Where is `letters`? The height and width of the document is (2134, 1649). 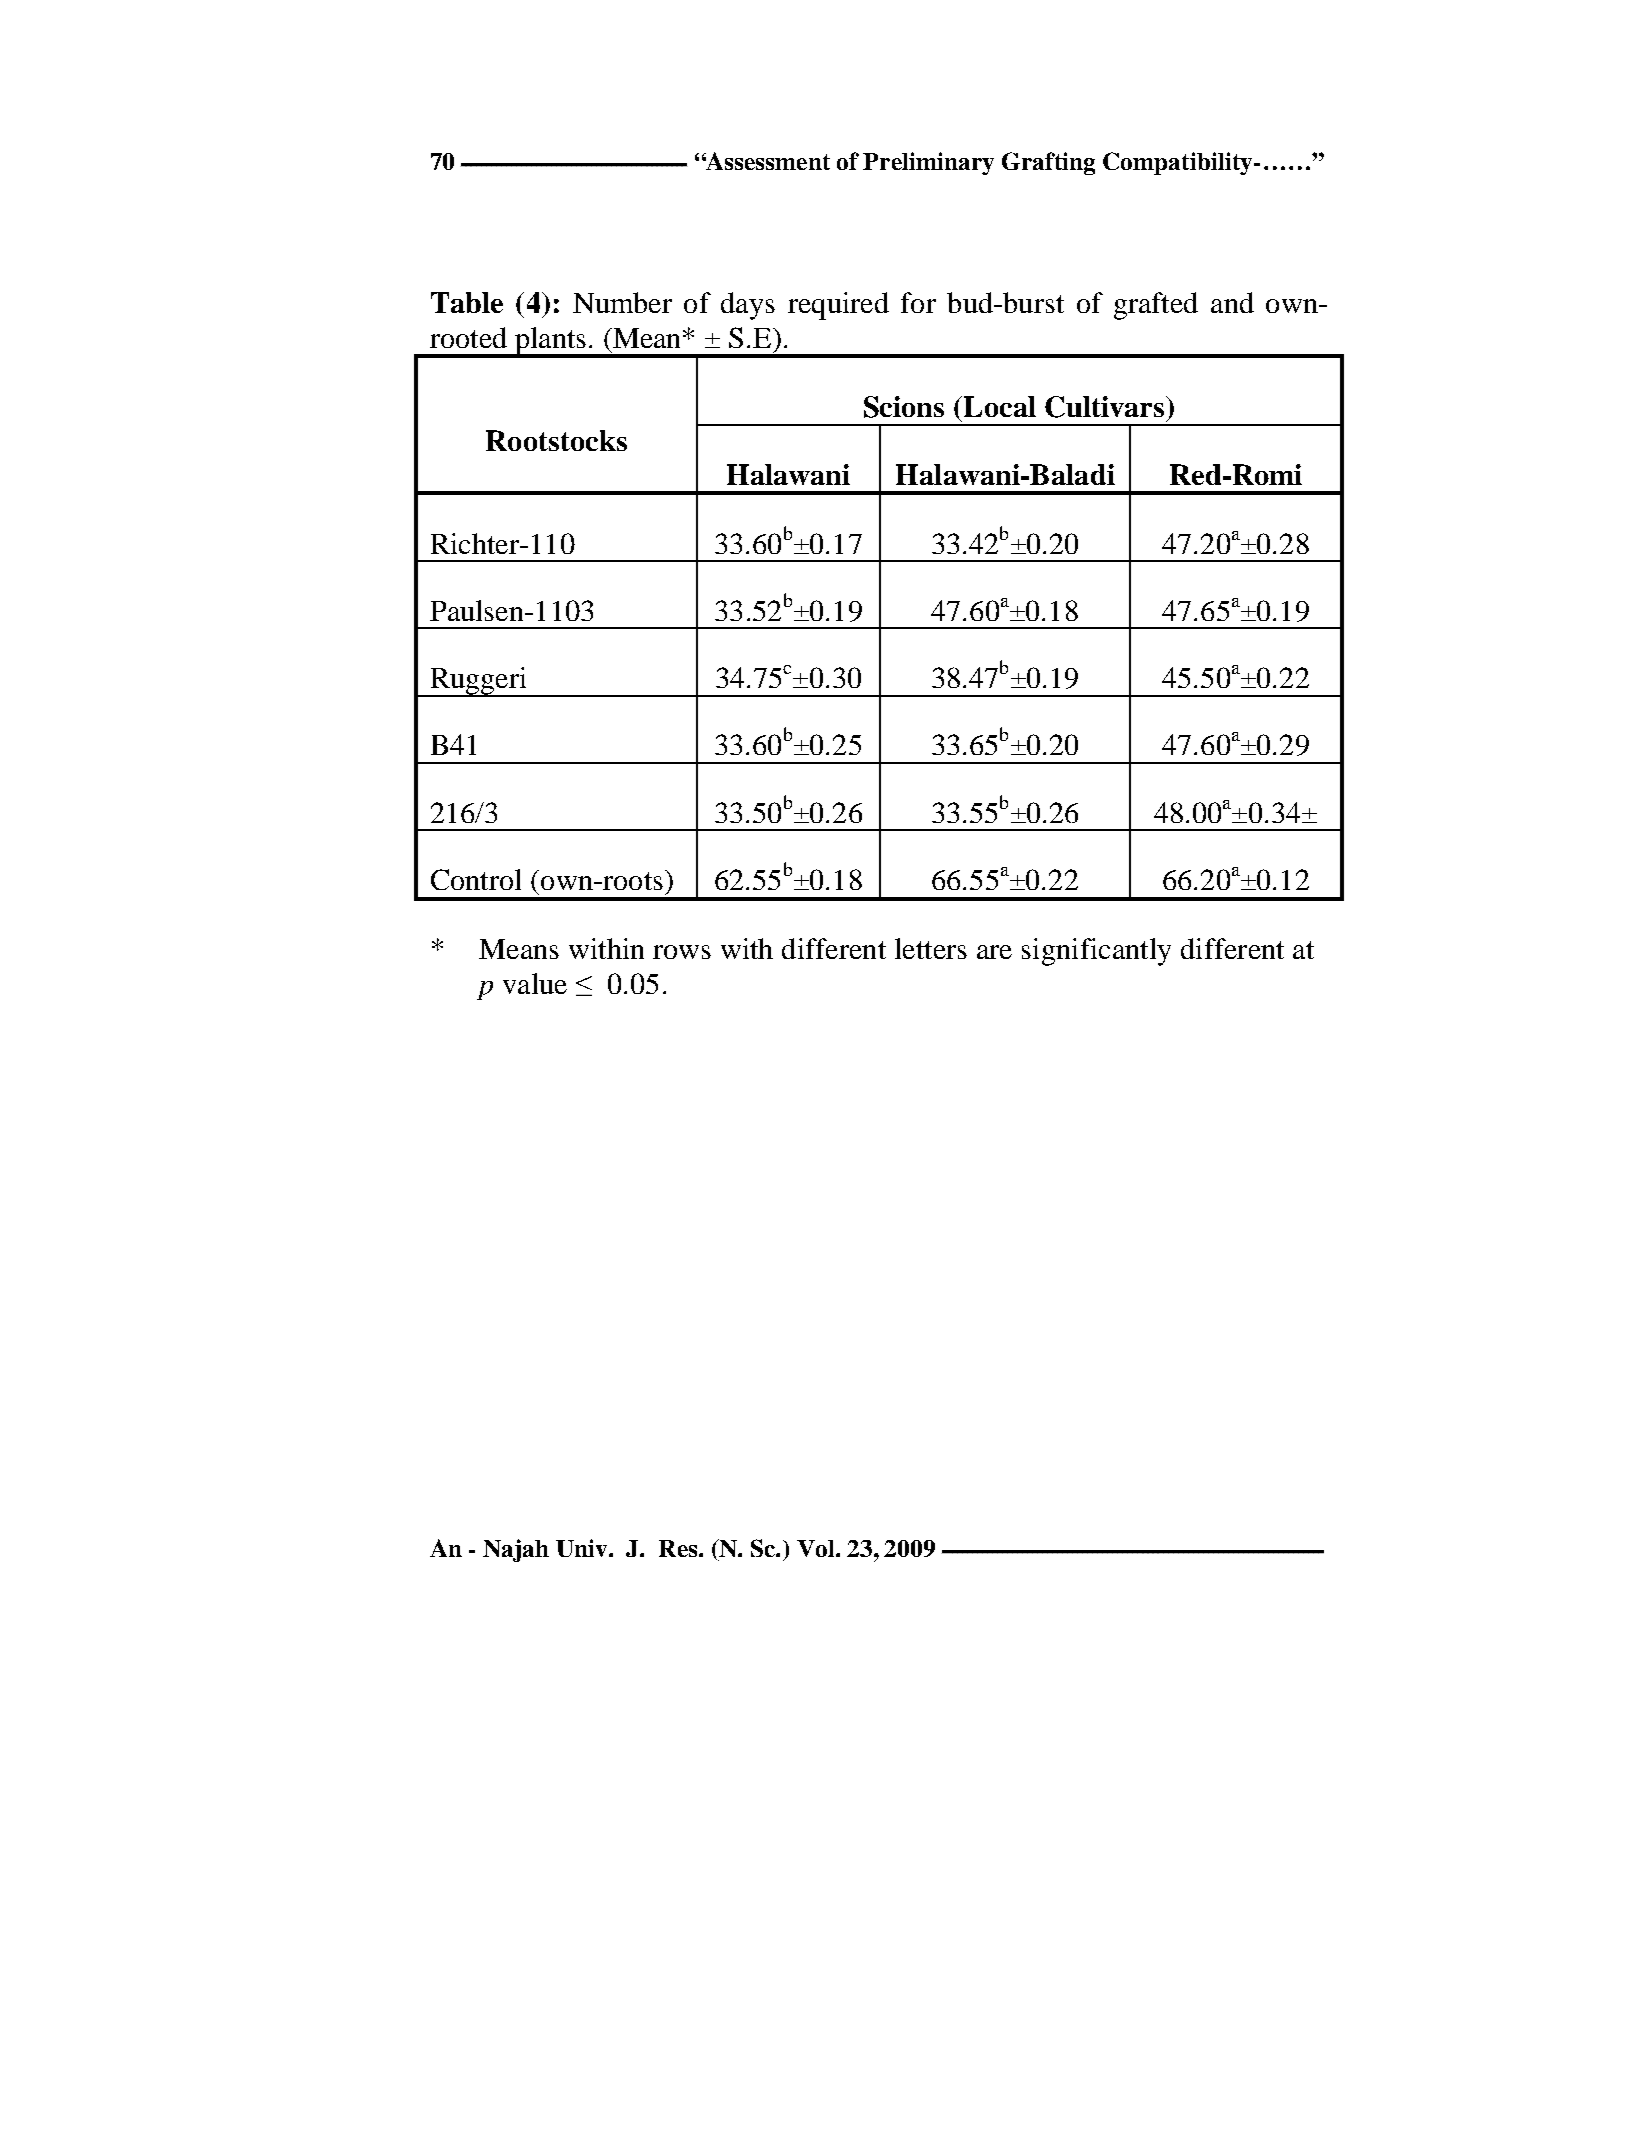
letters is located at coordinates (931, 948).
